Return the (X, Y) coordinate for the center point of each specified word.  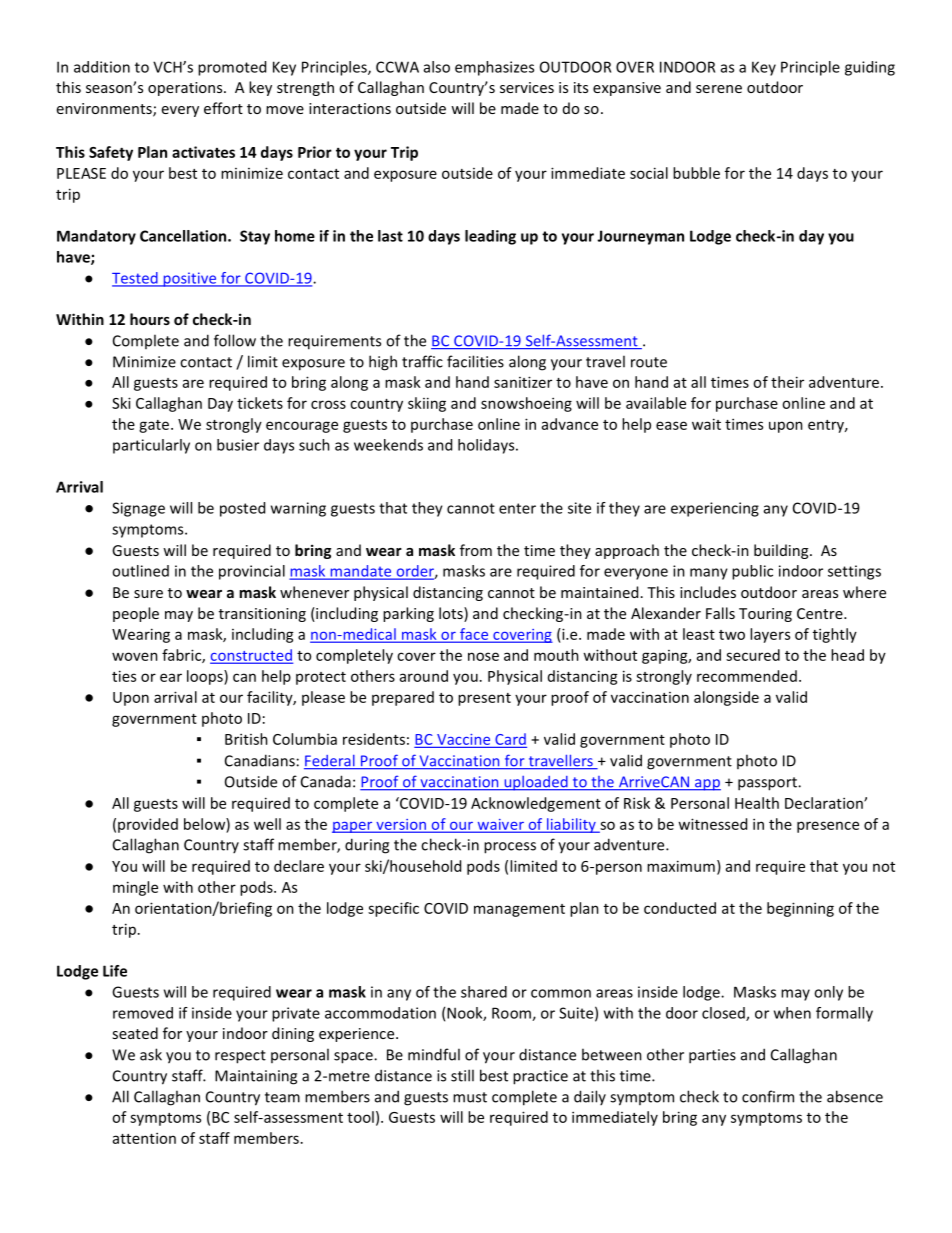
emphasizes (494, 68)
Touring (765, 615)
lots (452, 614)
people (136, 614)
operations (186, 89)
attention (144, 1138)
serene (719, 89)
